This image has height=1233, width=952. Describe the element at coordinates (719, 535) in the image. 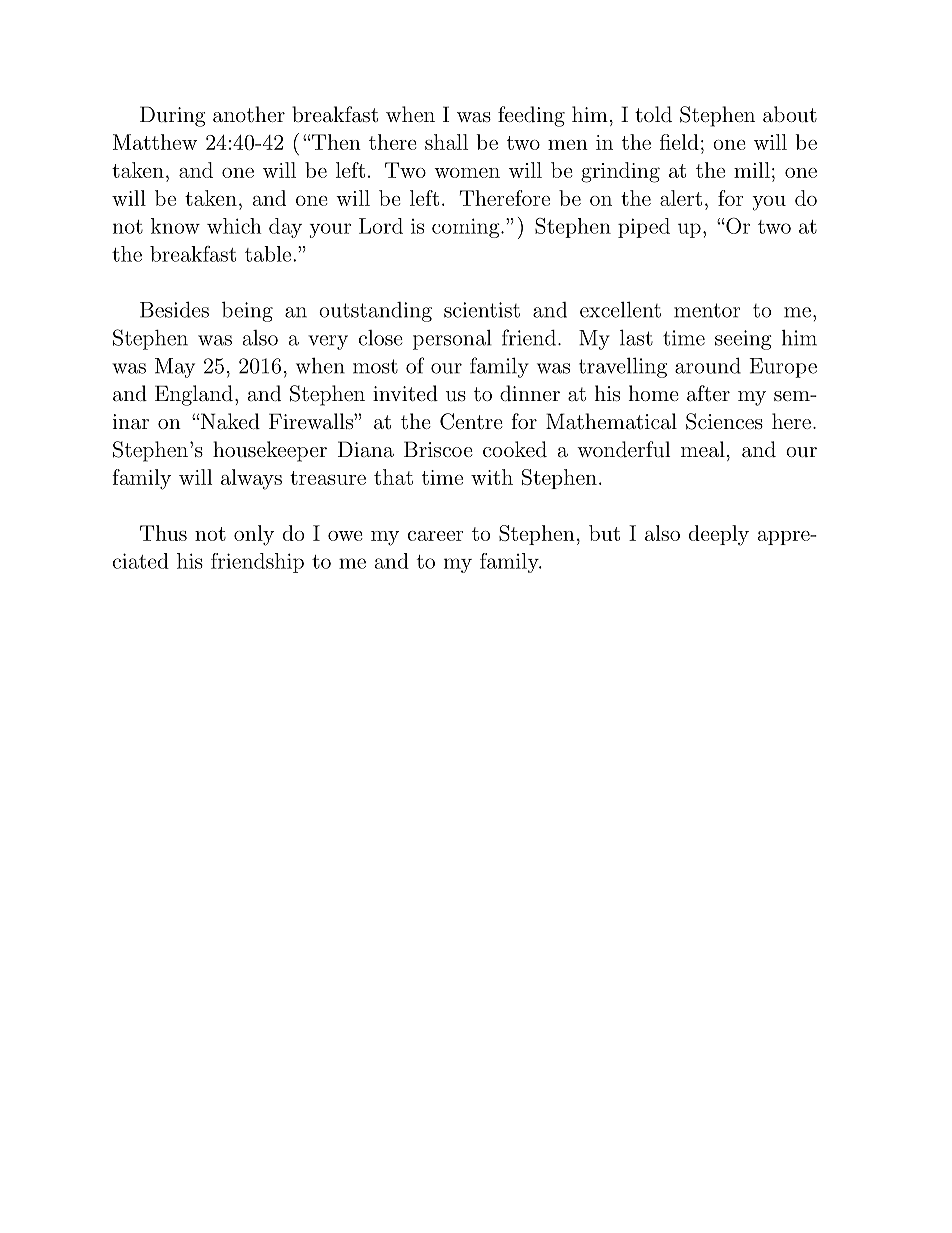

I see `deeply` at that location.
